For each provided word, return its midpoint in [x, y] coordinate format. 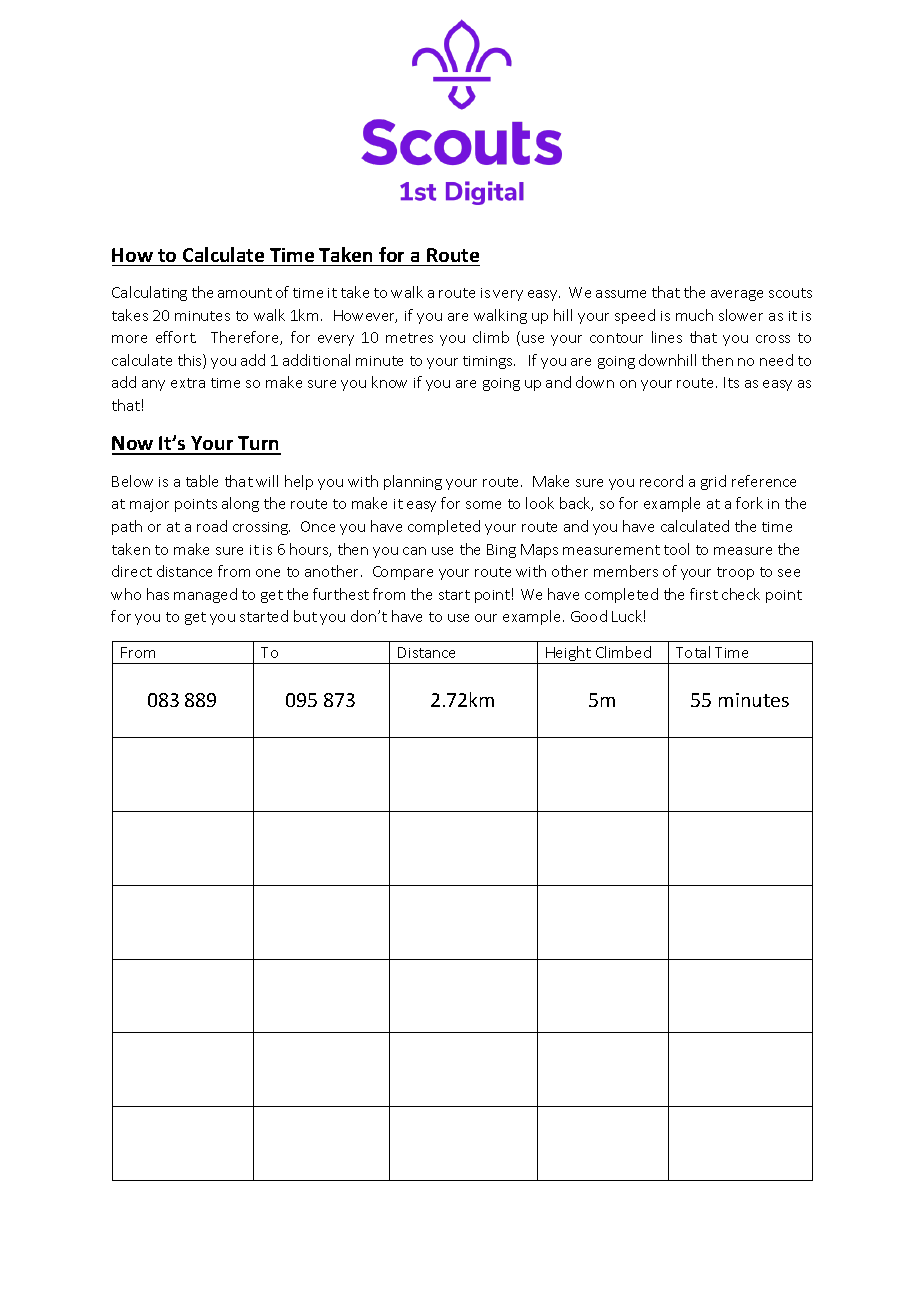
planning [413, 482]
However [365, 316]
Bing [501, 551]
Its [731, 382]
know [389, 382]
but [305, 616]
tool [676, 549]
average [737, 295]
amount [245, 293]
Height [568, 655]
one [268, 573]
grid [713, 482]
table [202, 481]
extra [188, 383]
